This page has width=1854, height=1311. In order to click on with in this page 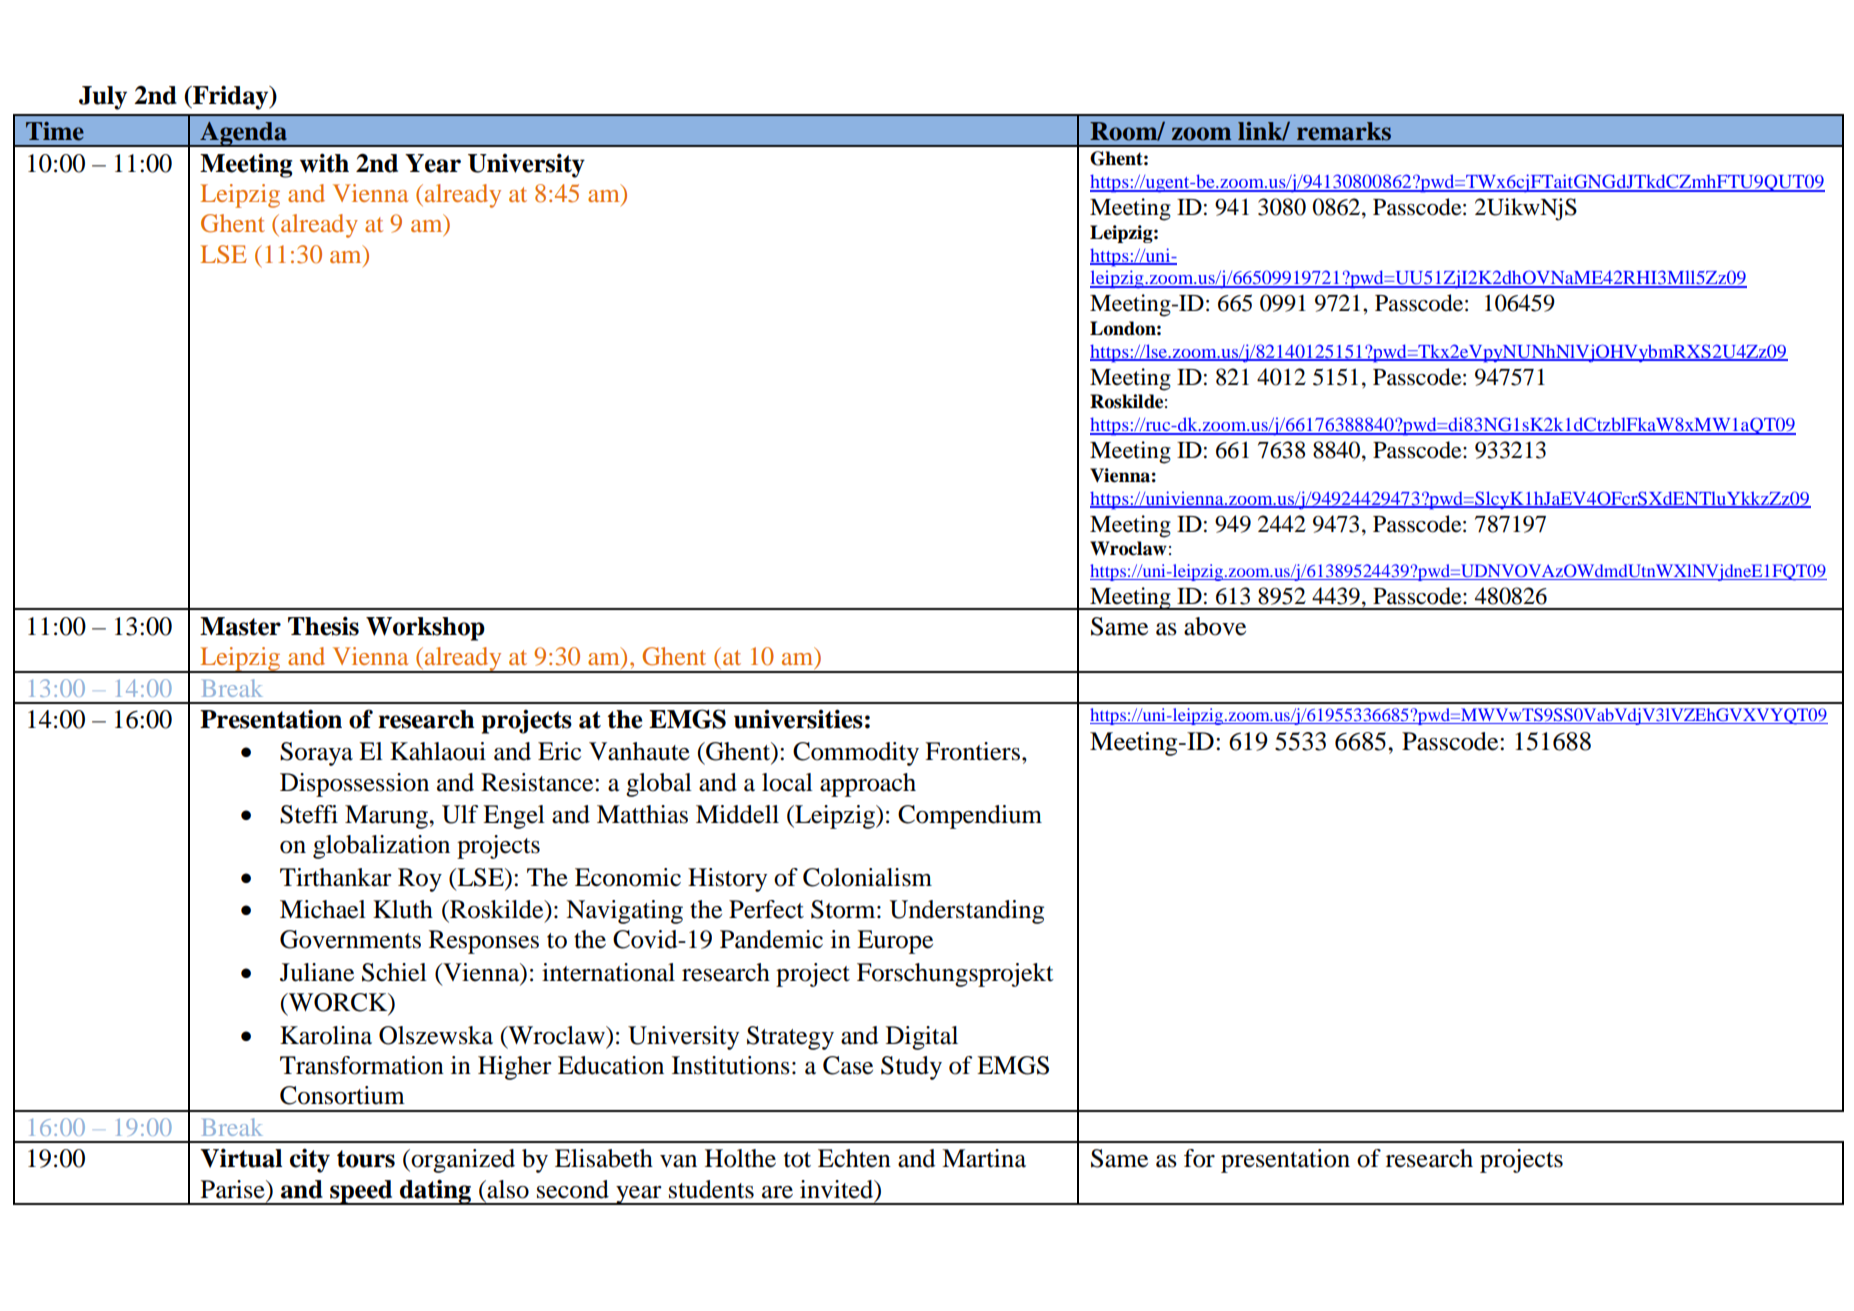, I will do `click(324, 163)`.
